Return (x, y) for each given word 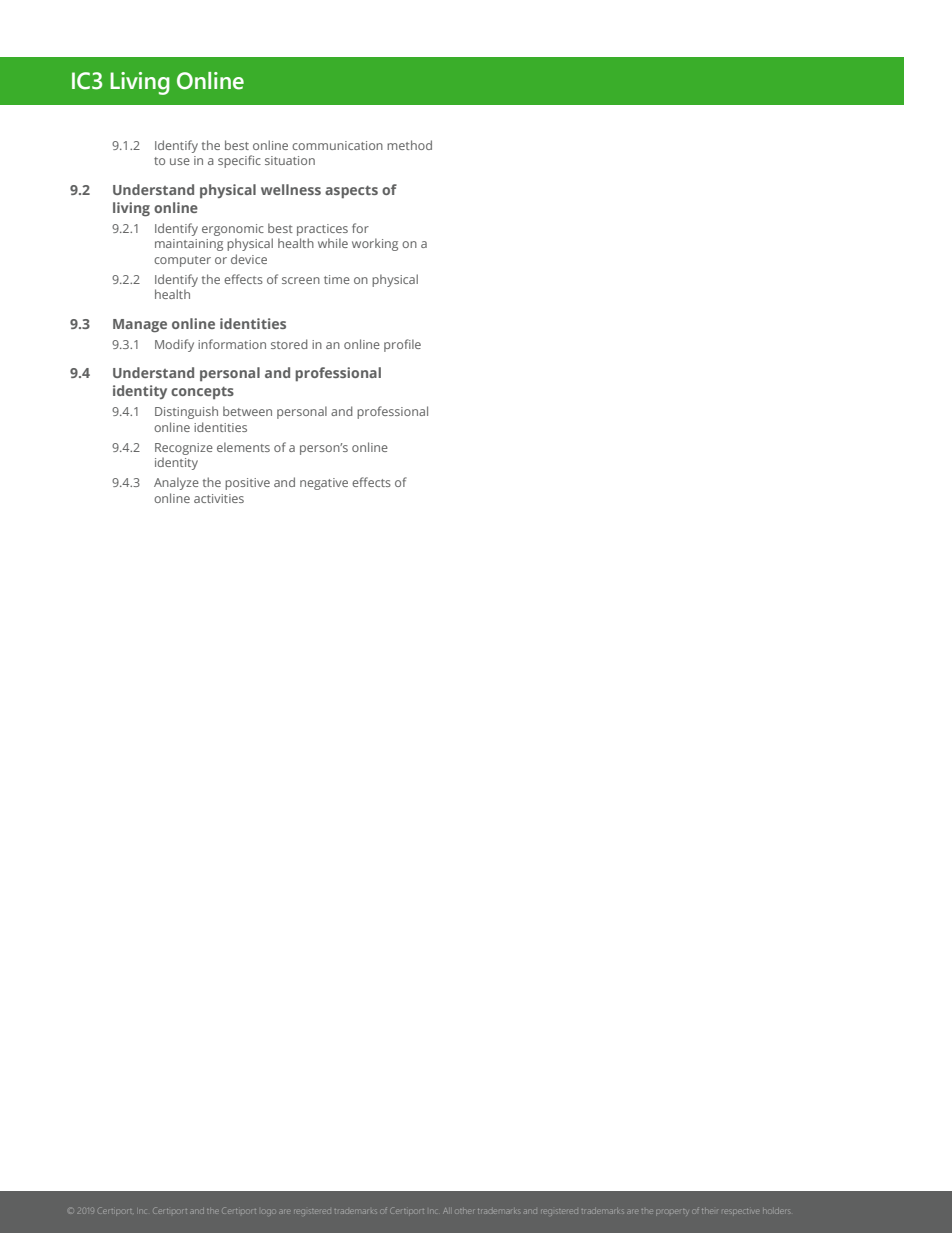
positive (247, 484)
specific (239, 161)
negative (324, 484)
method (409, 145)
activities (219, 498)
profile (402, 345)
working (375, 244)
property (672, 1211)
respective (740, 1211)
